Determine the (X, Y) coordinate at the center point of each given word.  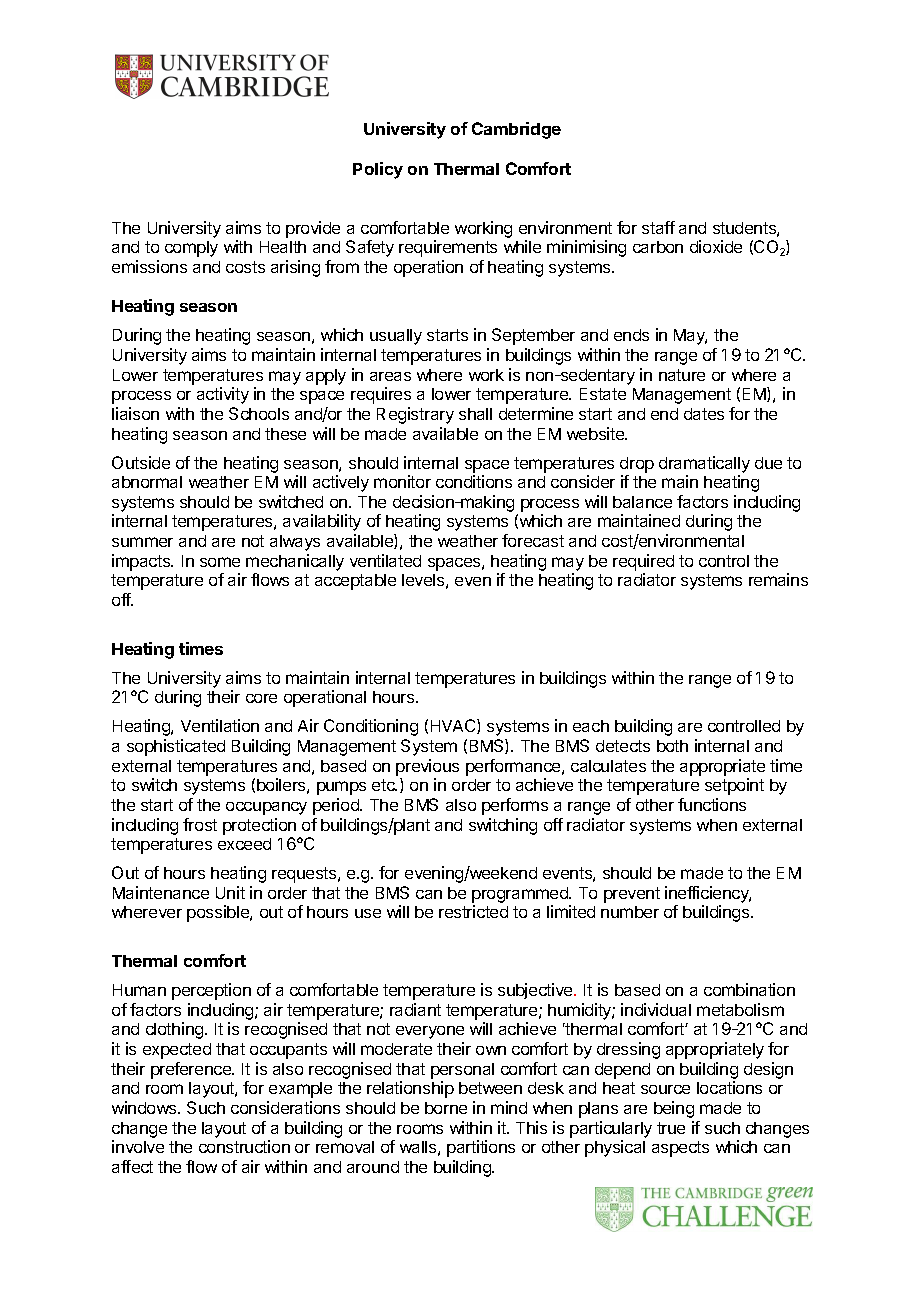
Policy (378, 170)
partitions (481, 1148)
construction (244, 1146)
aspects (680, 1149)
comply (191, 249)
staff (658, 227)
